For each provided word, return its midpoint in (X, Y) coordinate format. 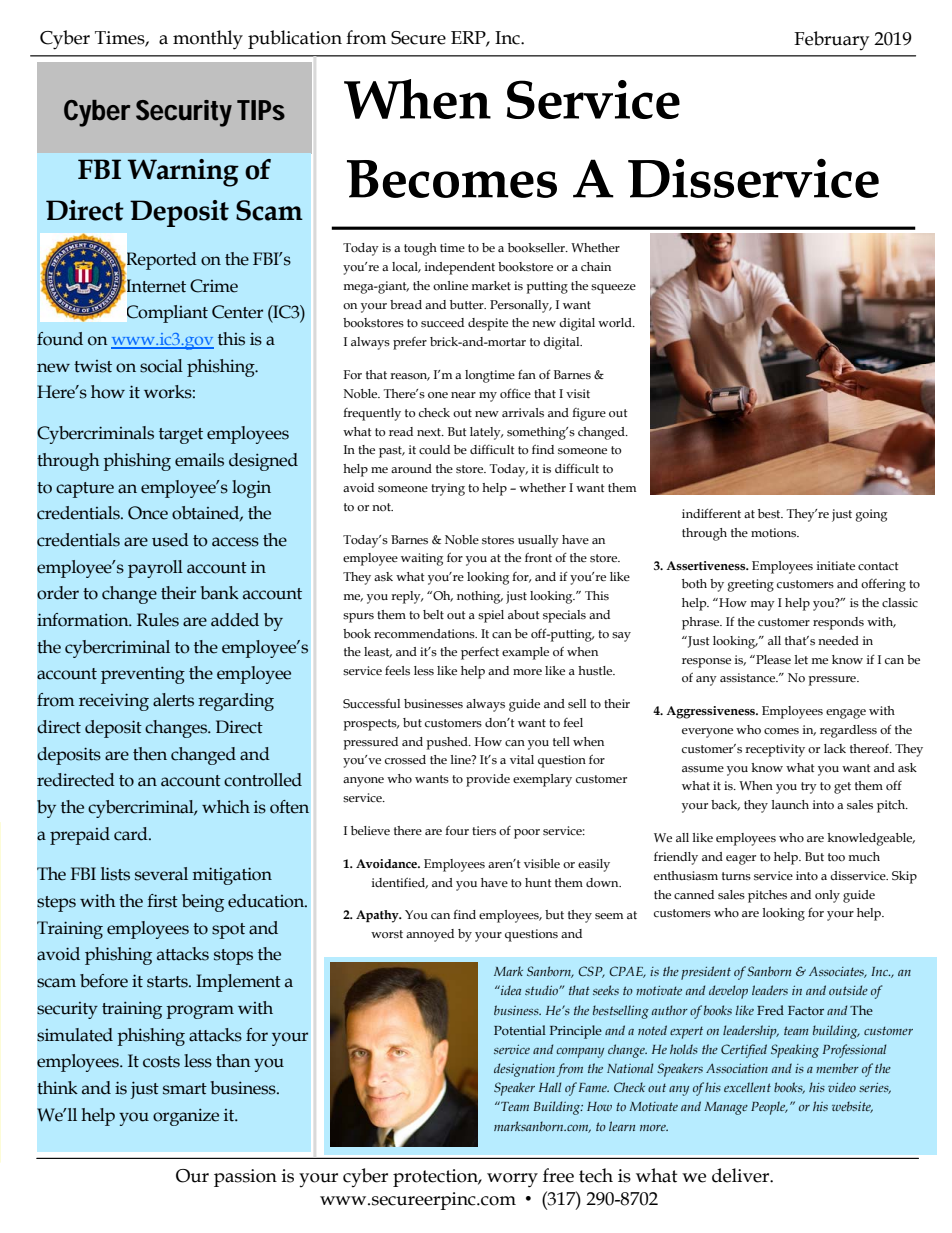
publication (295, 39)
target (181, 436)
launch (790, 804)
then (150, 754)
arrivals (523, 413)
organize (186, 1117)
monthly (208, 40)
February (831, 40)
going (871, 515)
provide (488, 780)
